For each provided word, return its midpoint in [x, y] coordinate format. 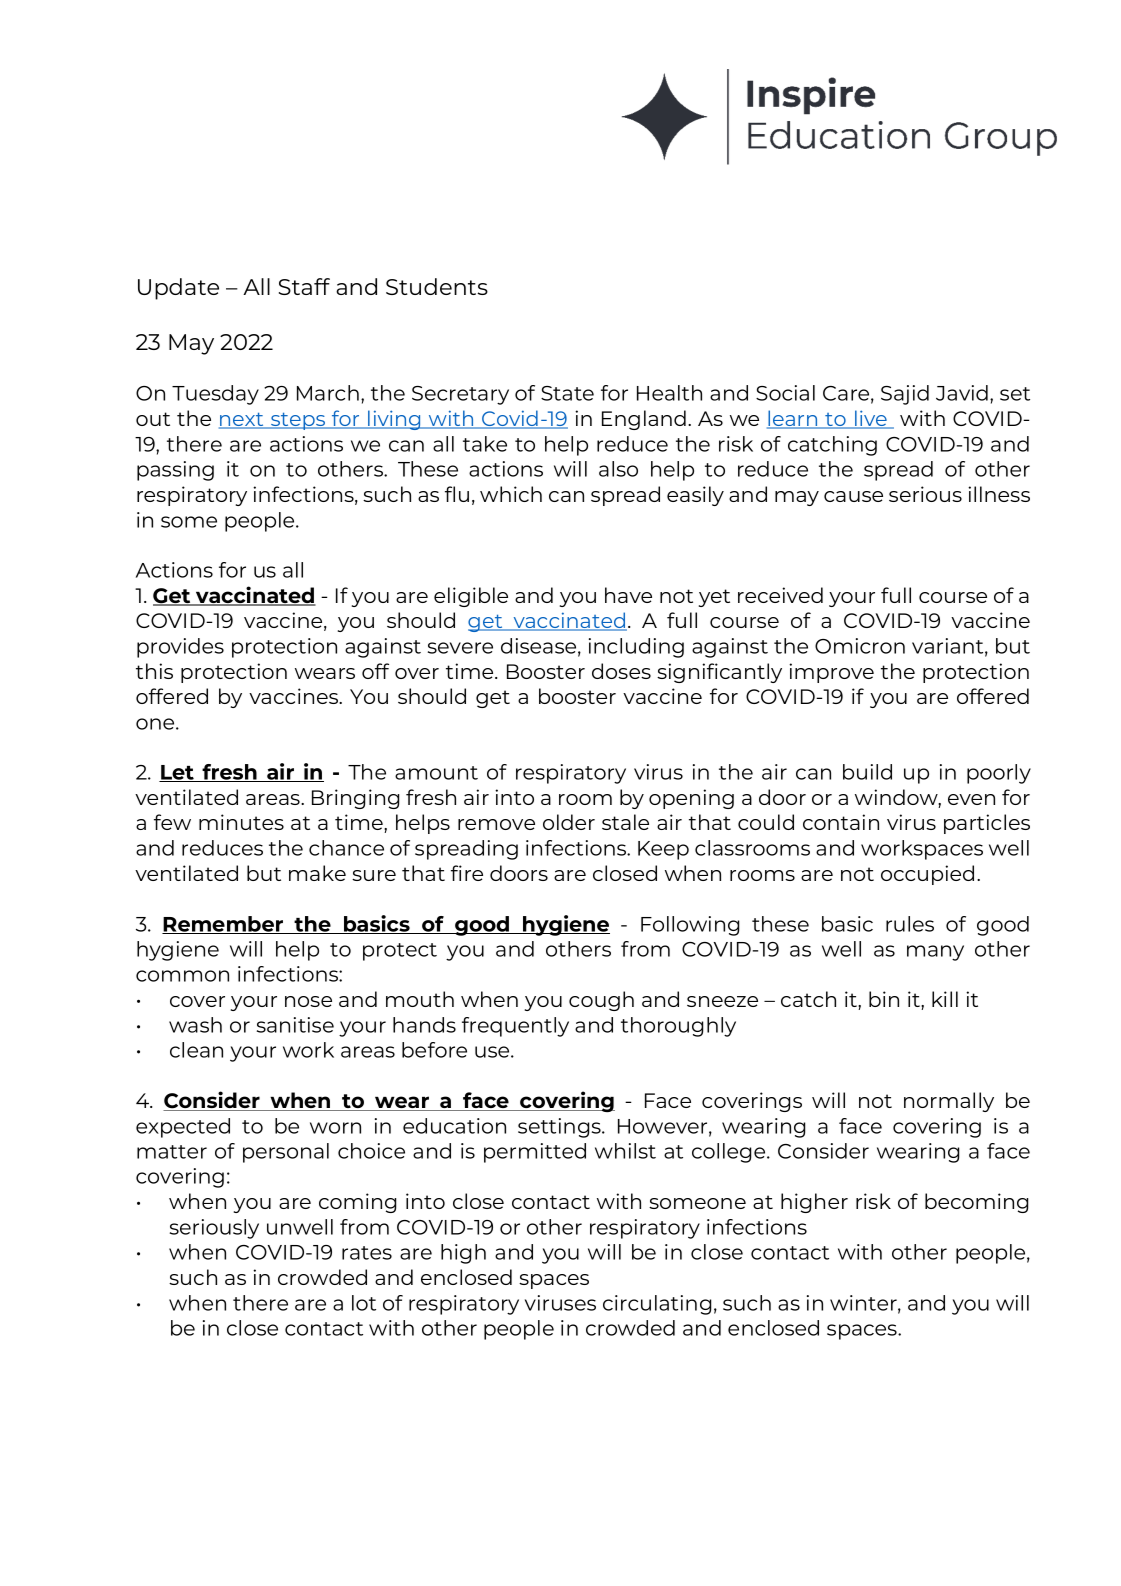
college [730, 1153]
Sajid [905, 395]
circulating [657, 1305]
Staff [304, 286]
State [567, 393]
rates [367, 1253]
